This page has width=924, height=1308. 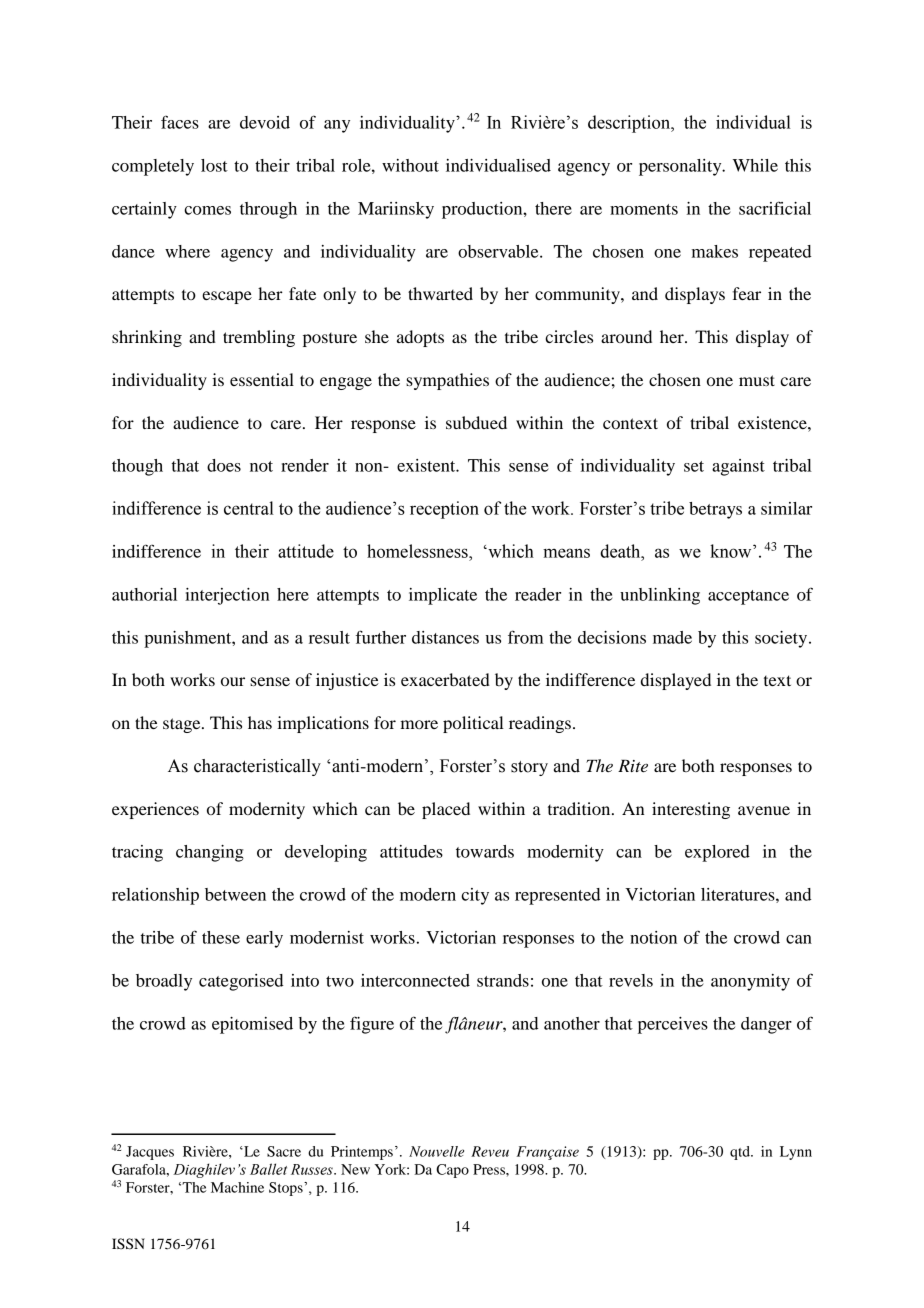 I want to click on Machine, so click(x=237, y=1187).
